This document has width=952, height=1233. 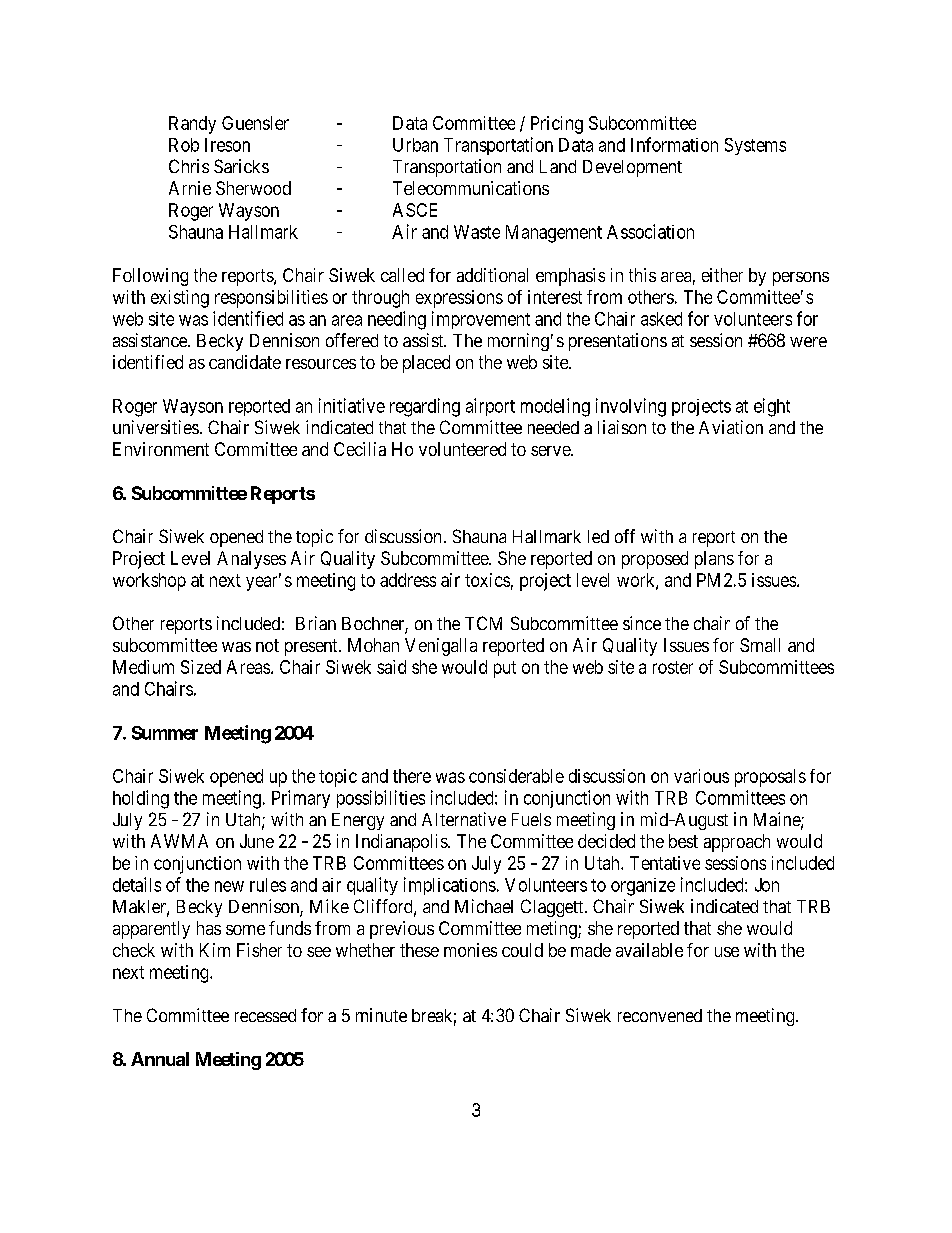 I want to click on Summer, so click(x=165, y=733).
